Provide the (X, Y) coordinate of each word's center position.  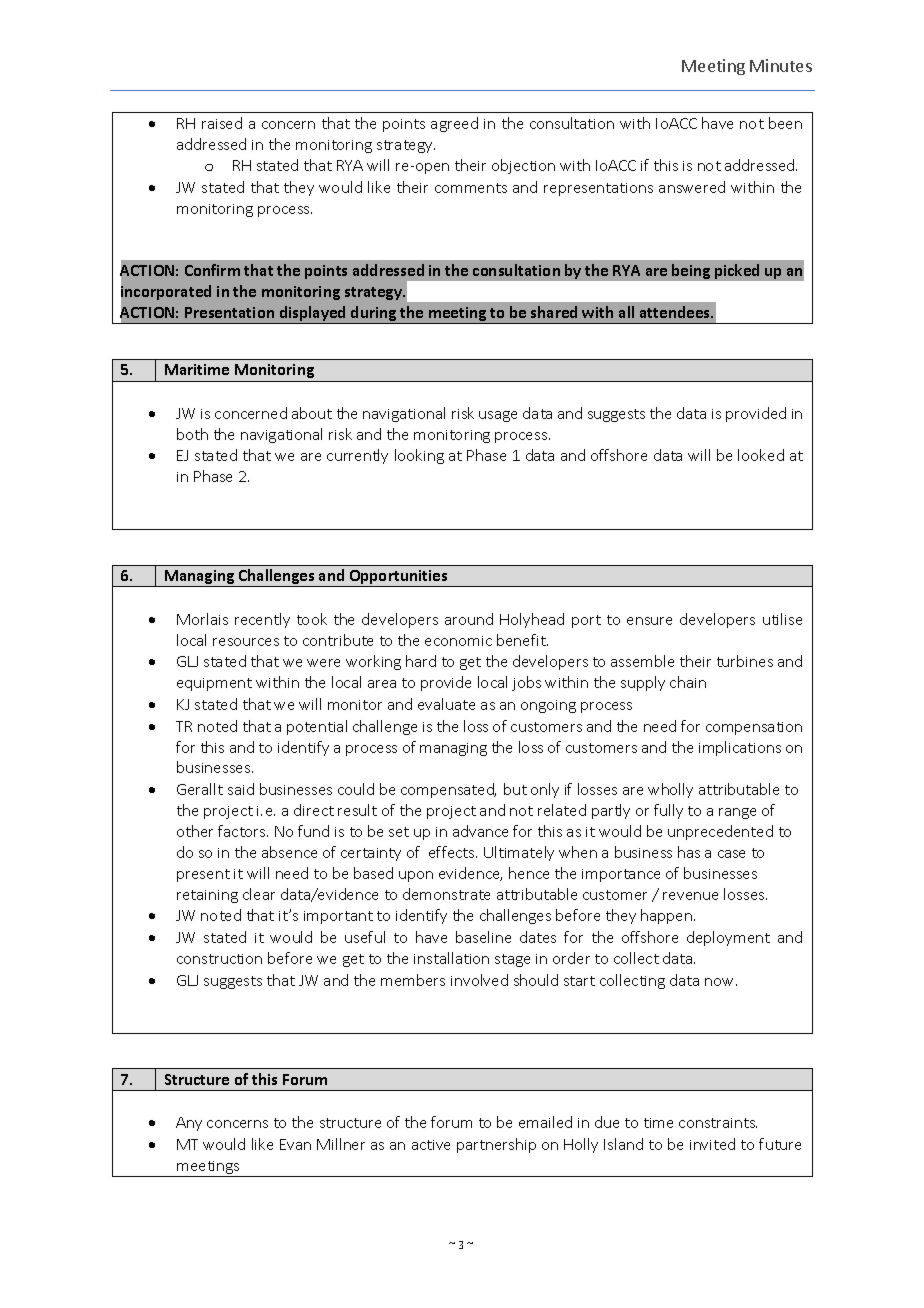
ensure (649, 621)
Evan (295, 1144)
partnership (496, 1145)
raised (222, 123)
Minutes (781, 65)
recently (262, 620)
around (469, 619)
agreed (454, 124)
